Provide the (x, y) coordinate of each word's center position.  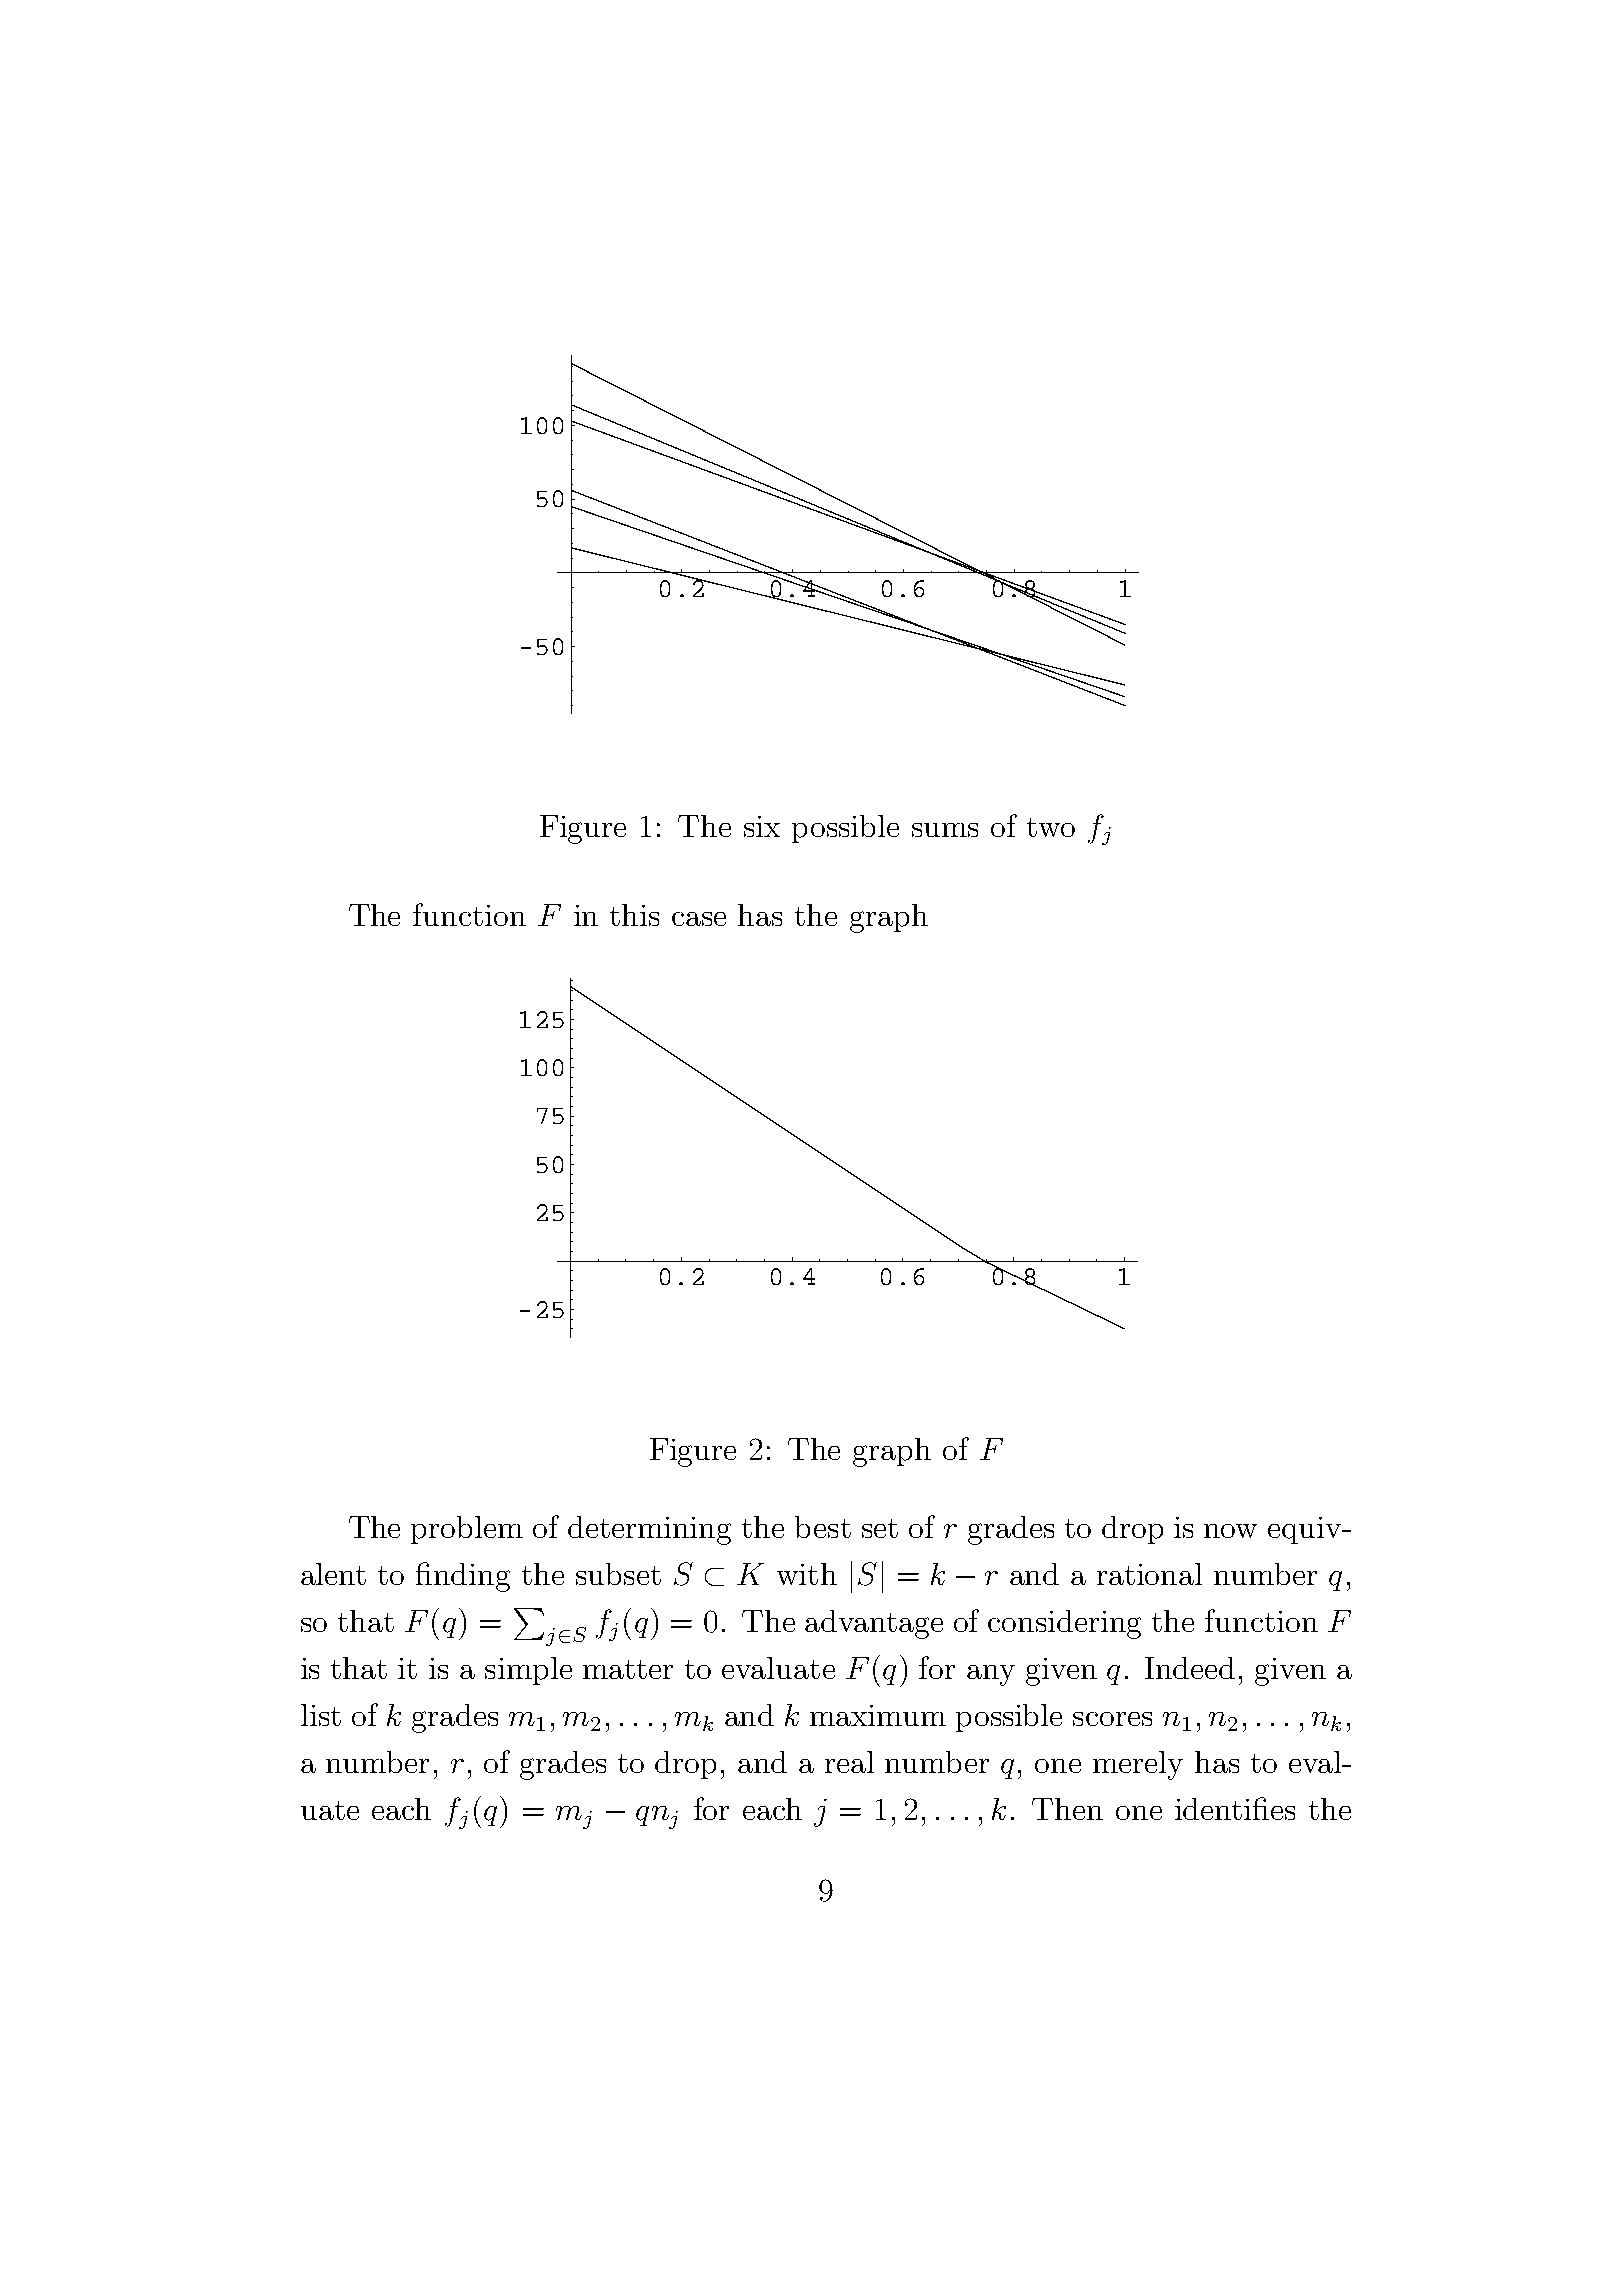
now (1230, 1531)
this (634, 915)
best (823, 1527)
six (762, 826)
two (1051, 827)
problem (467, 1530)
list (321, 1715)
